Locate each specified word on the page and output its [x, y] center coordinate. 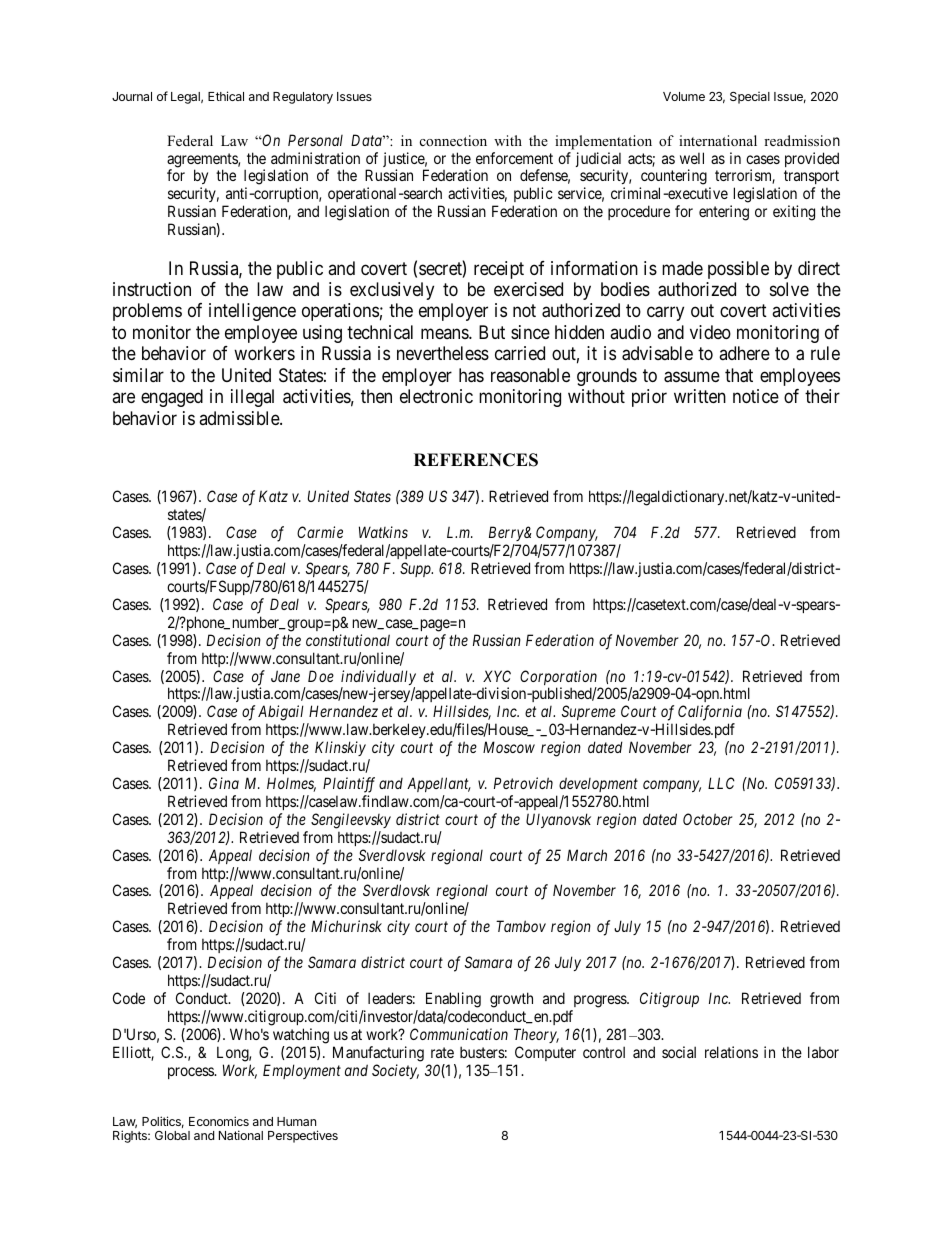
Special [750, 98]
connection [453, 140]
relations [731, 1052]
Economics [219, 1121]
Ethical [226, 96]
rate [442, 1052]
